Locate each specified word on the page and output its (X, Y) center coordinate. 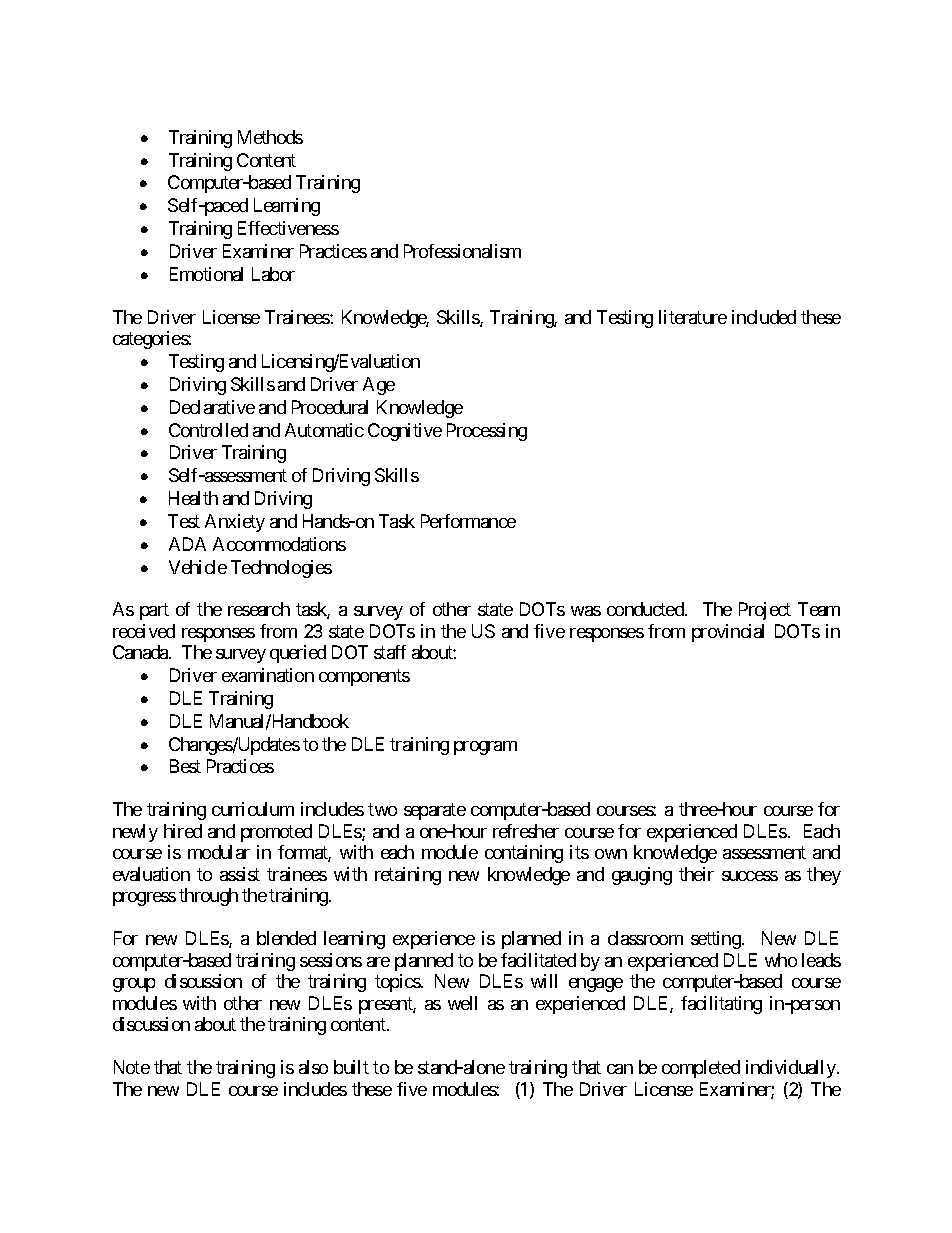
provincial (728, 633)
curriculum (253, 809)
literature (693, 317)
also (313, 1067)
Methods (270, 137)
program (485, 748)
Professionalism (462, 251)
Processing (487, 432)
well (462, 1003)
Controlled (208, 430)
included (764, 317)
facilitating (721, 1005)
